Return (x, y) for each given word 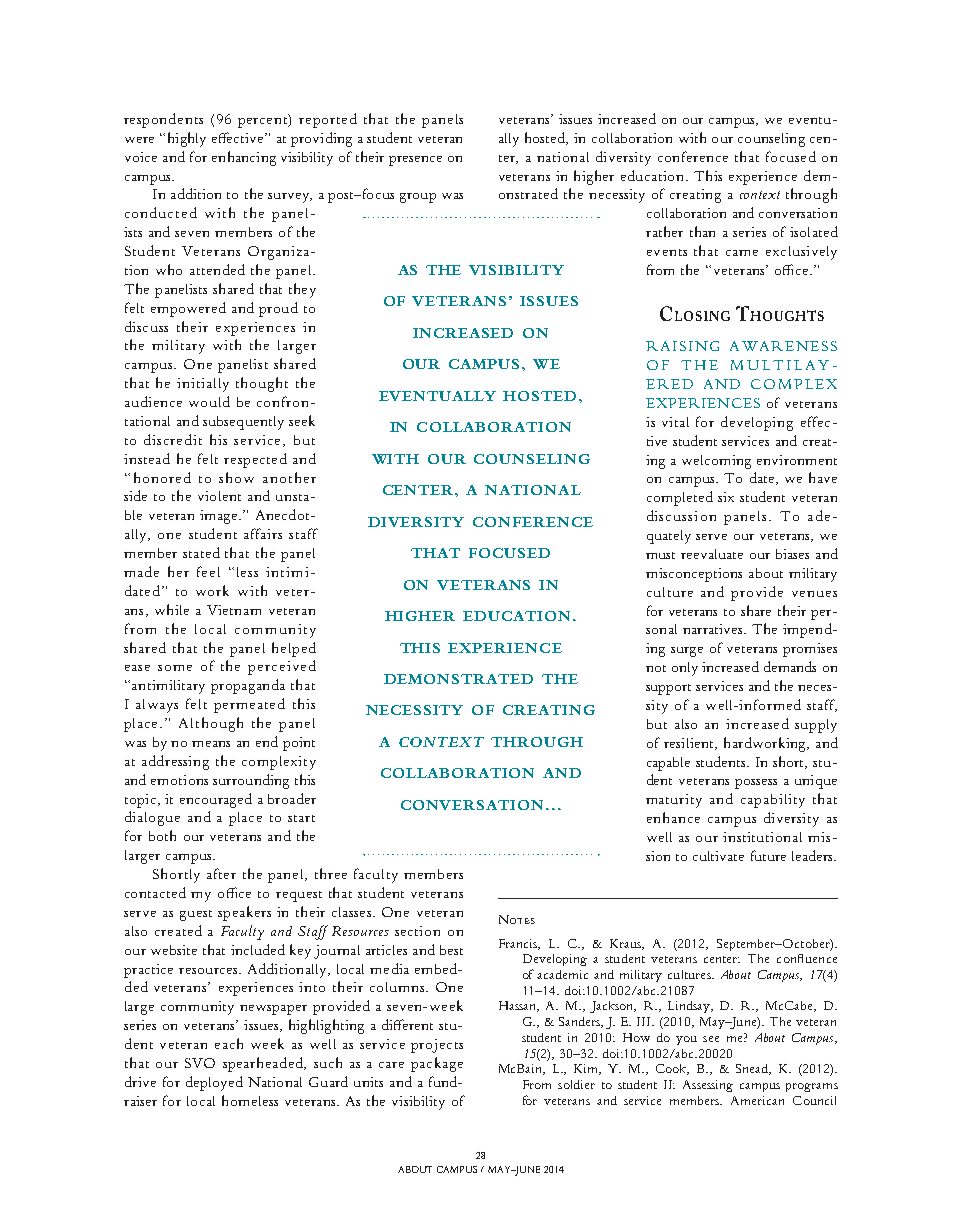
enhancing (244, 158)
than (702, 231)
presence (415, 161)
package (437, 1064)
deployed (214, 1083)
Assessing (708, 1086)
